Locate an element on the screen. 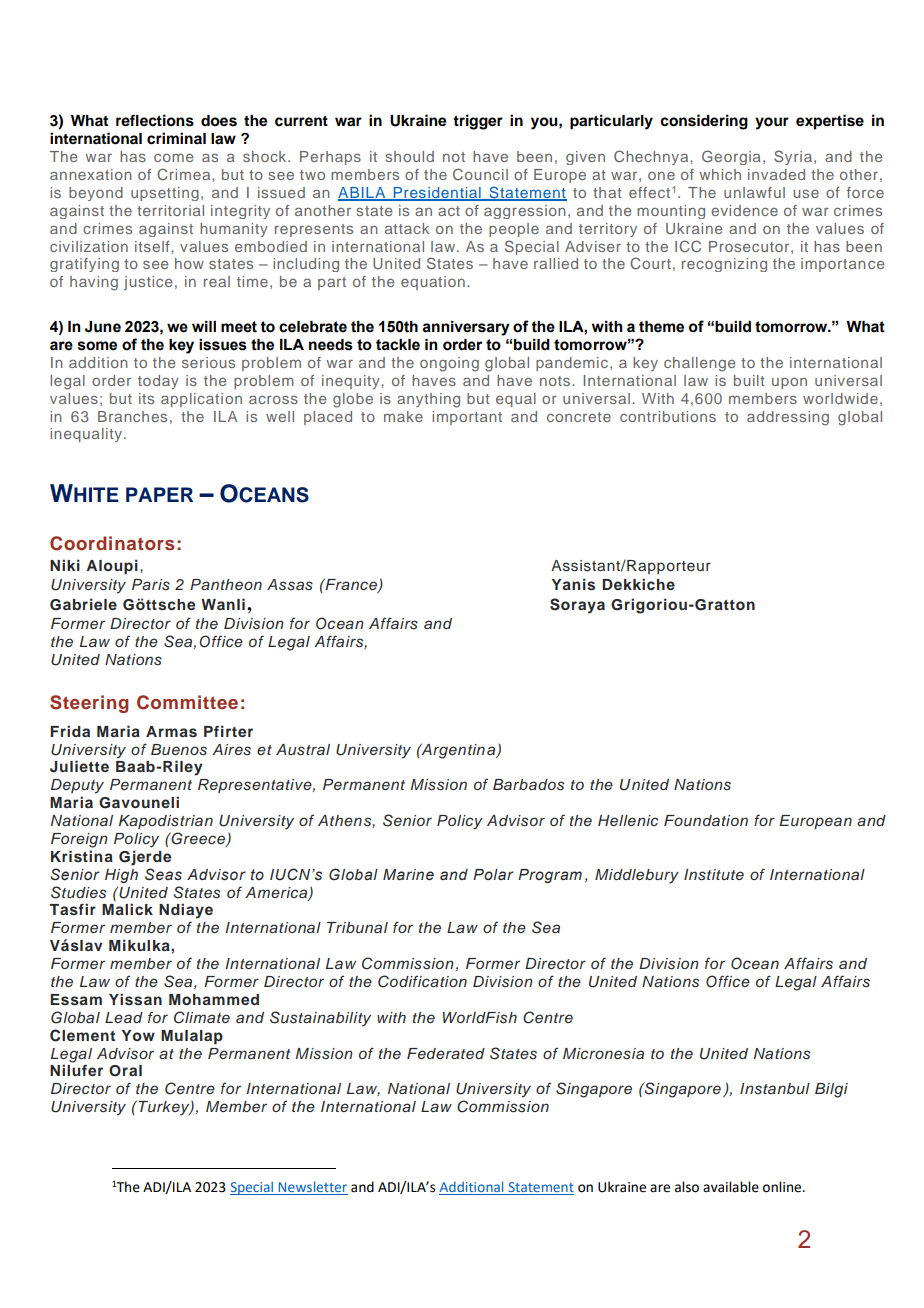 This screenshot has width=924, height=1308. addressing is located at coordinates (788, 418).
